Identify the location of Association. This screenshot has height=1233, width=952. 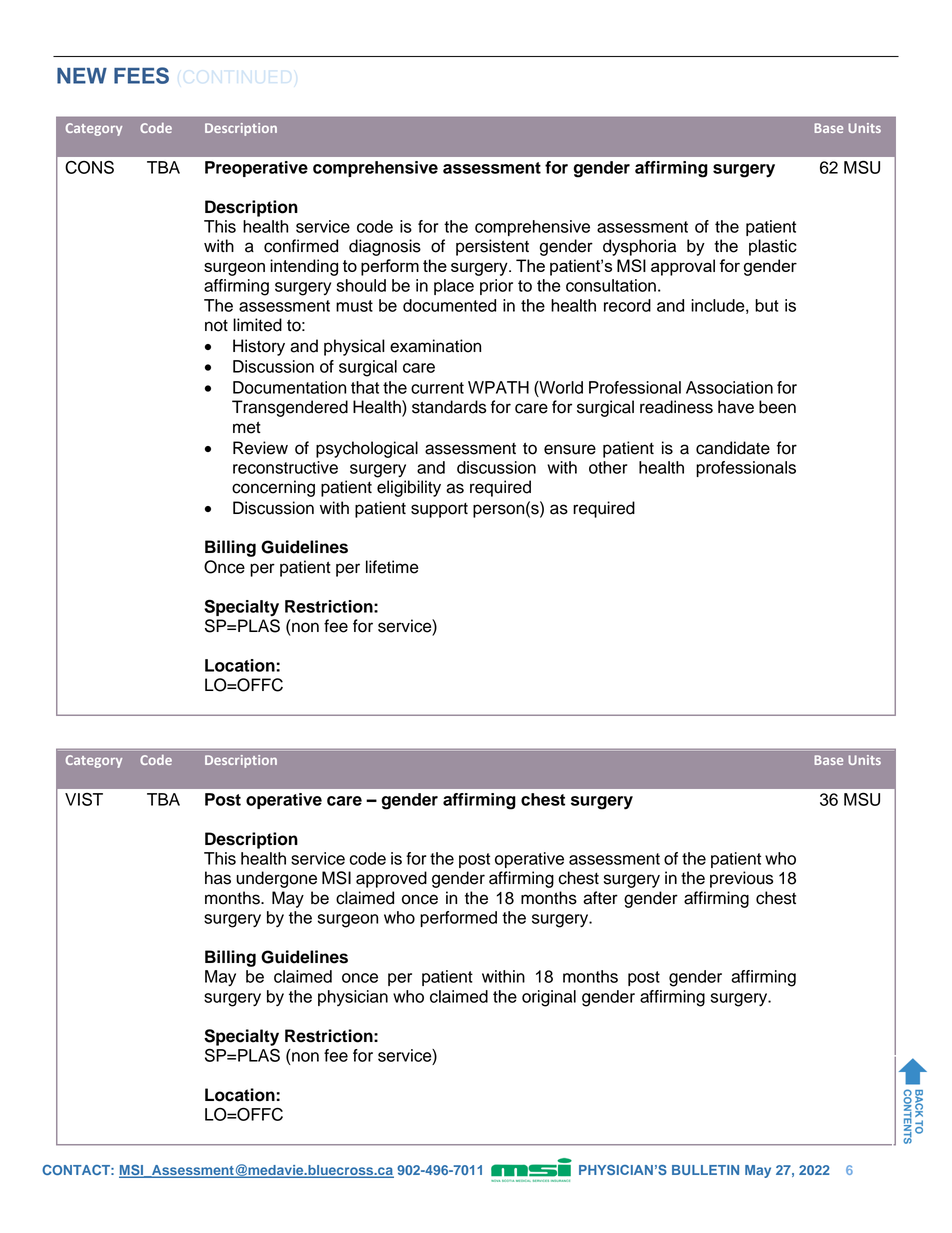
(729, 387).
